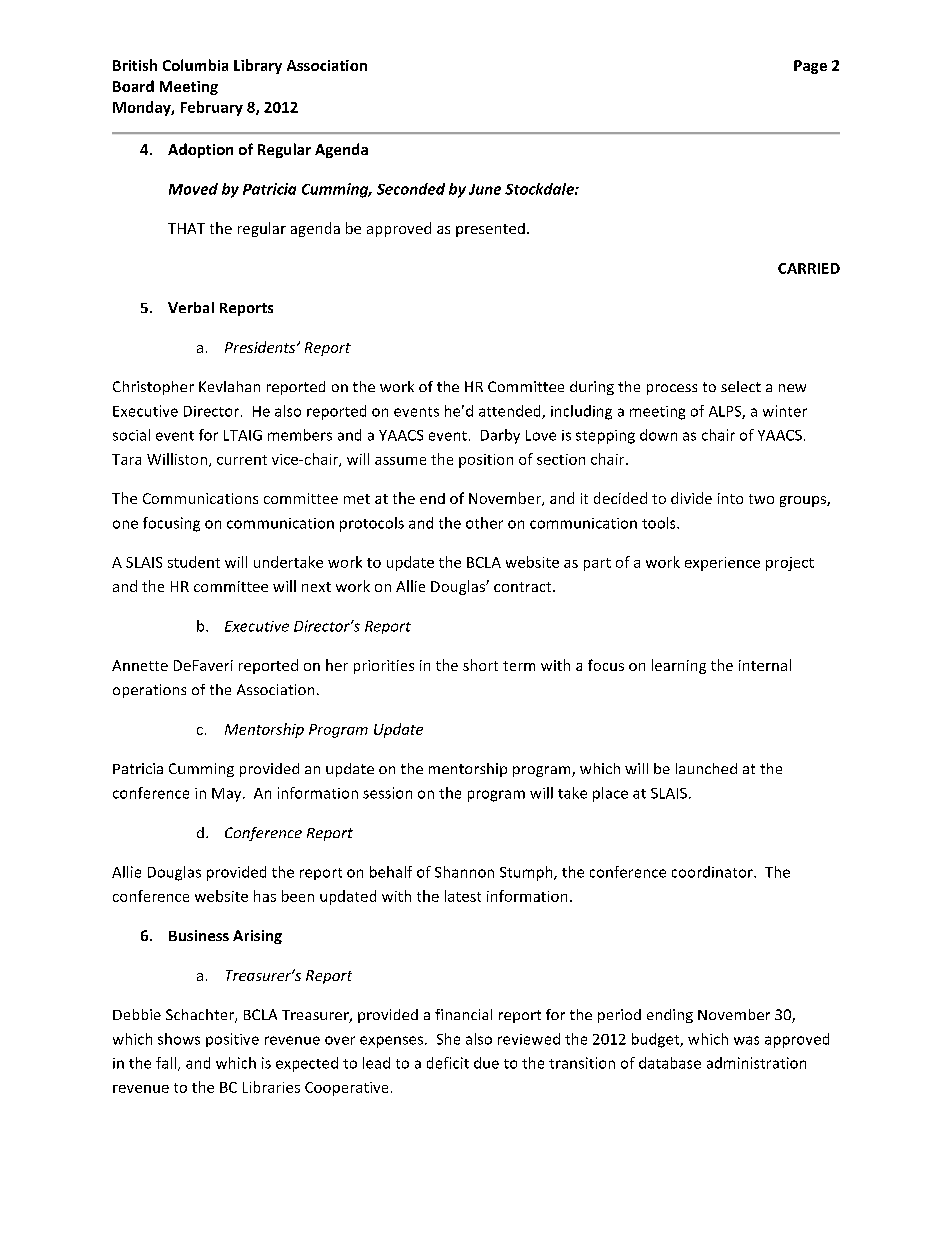 The width and height of the page is (952, 1233). I want to click on has, so click(265, 896).
